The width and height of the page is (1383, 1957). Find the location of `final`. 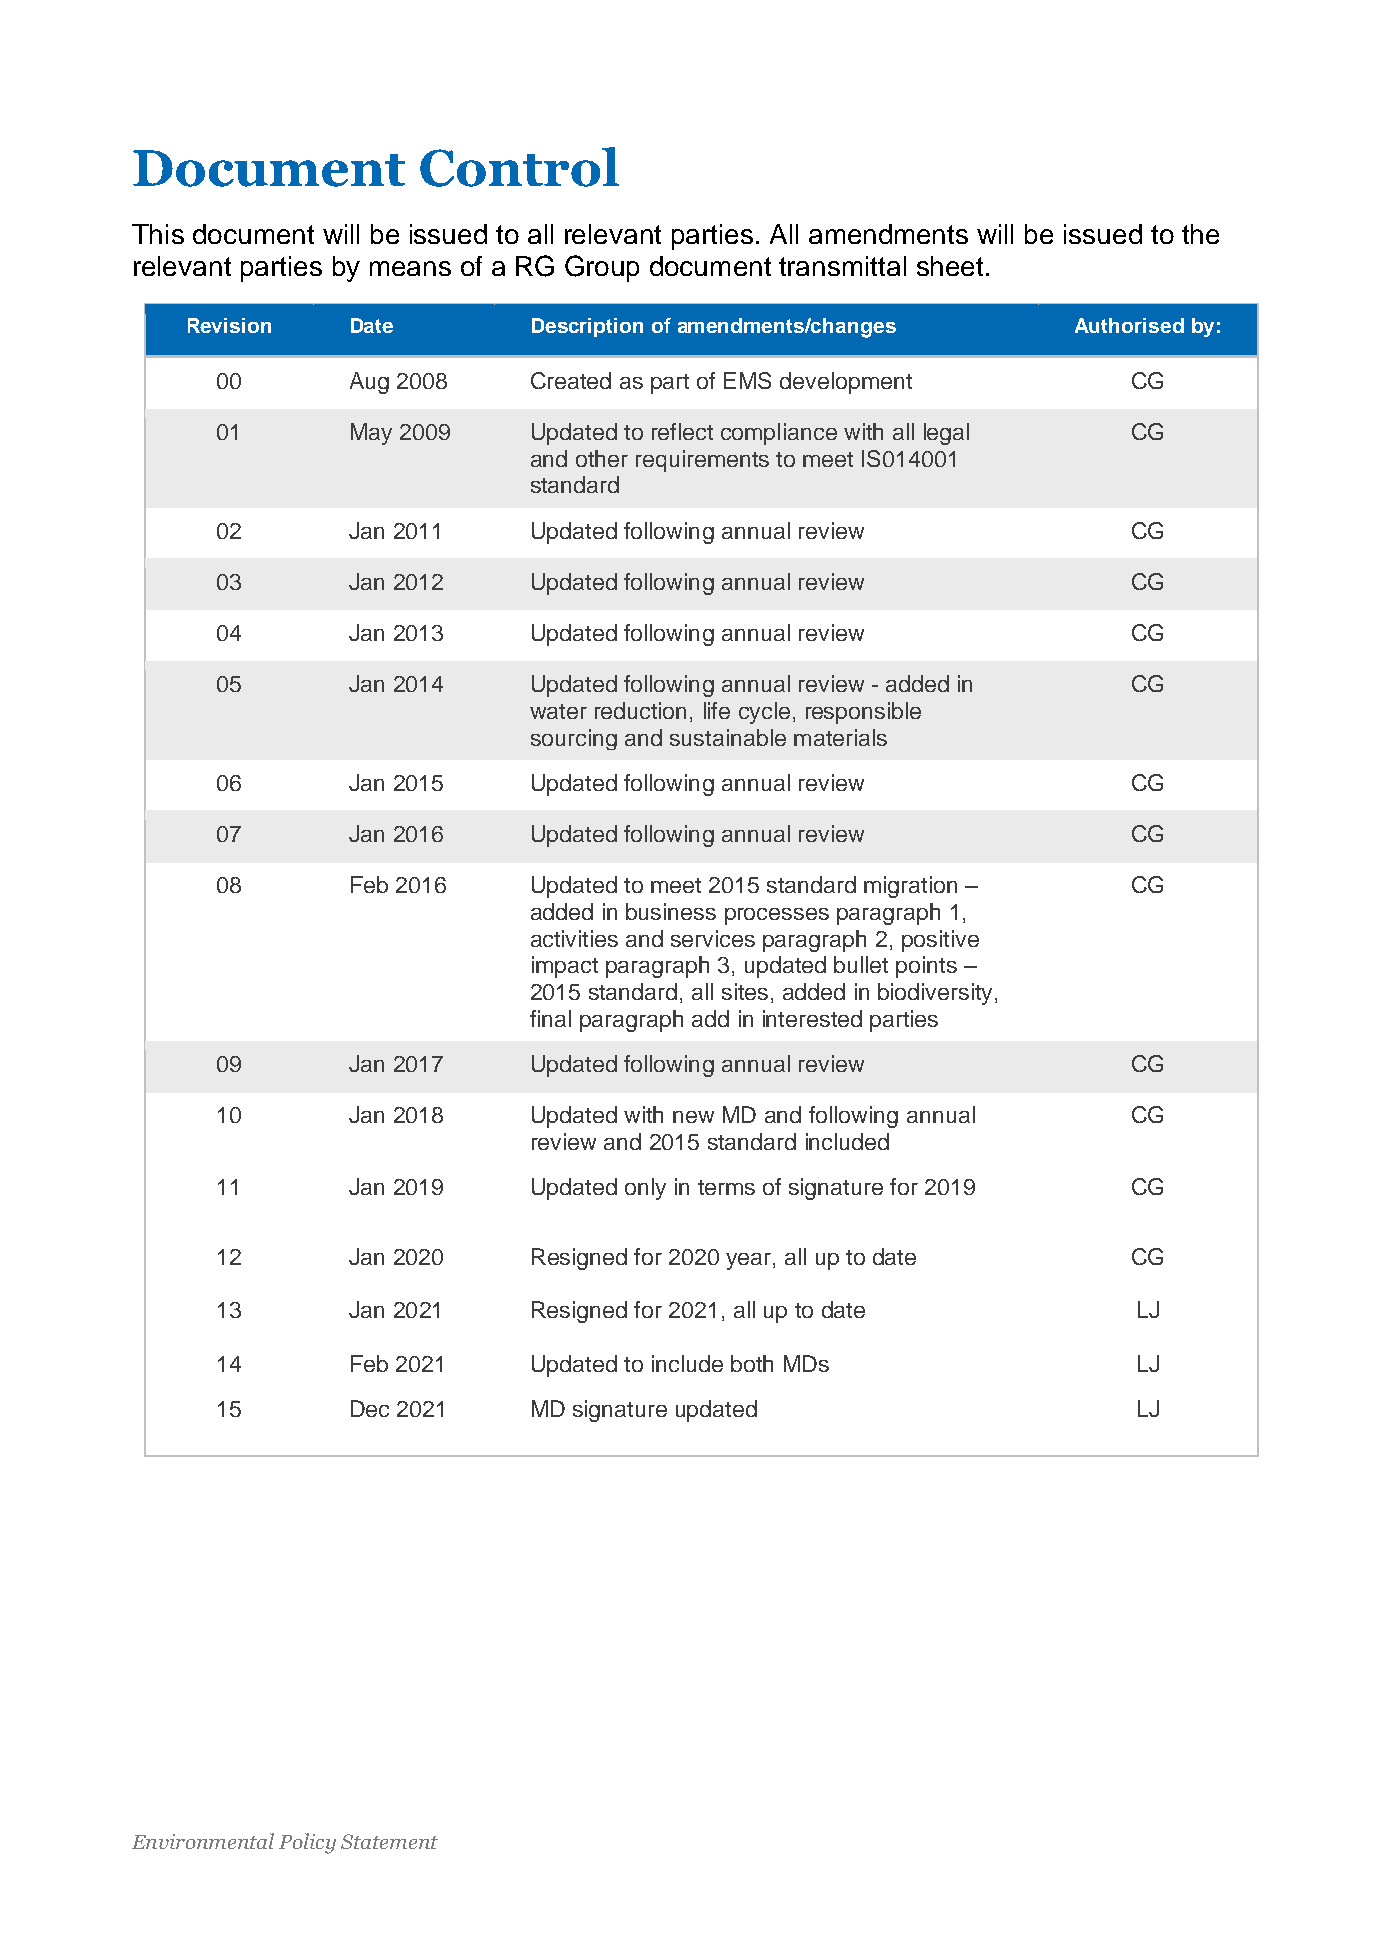

final is located at coordinates (550, 1018).
